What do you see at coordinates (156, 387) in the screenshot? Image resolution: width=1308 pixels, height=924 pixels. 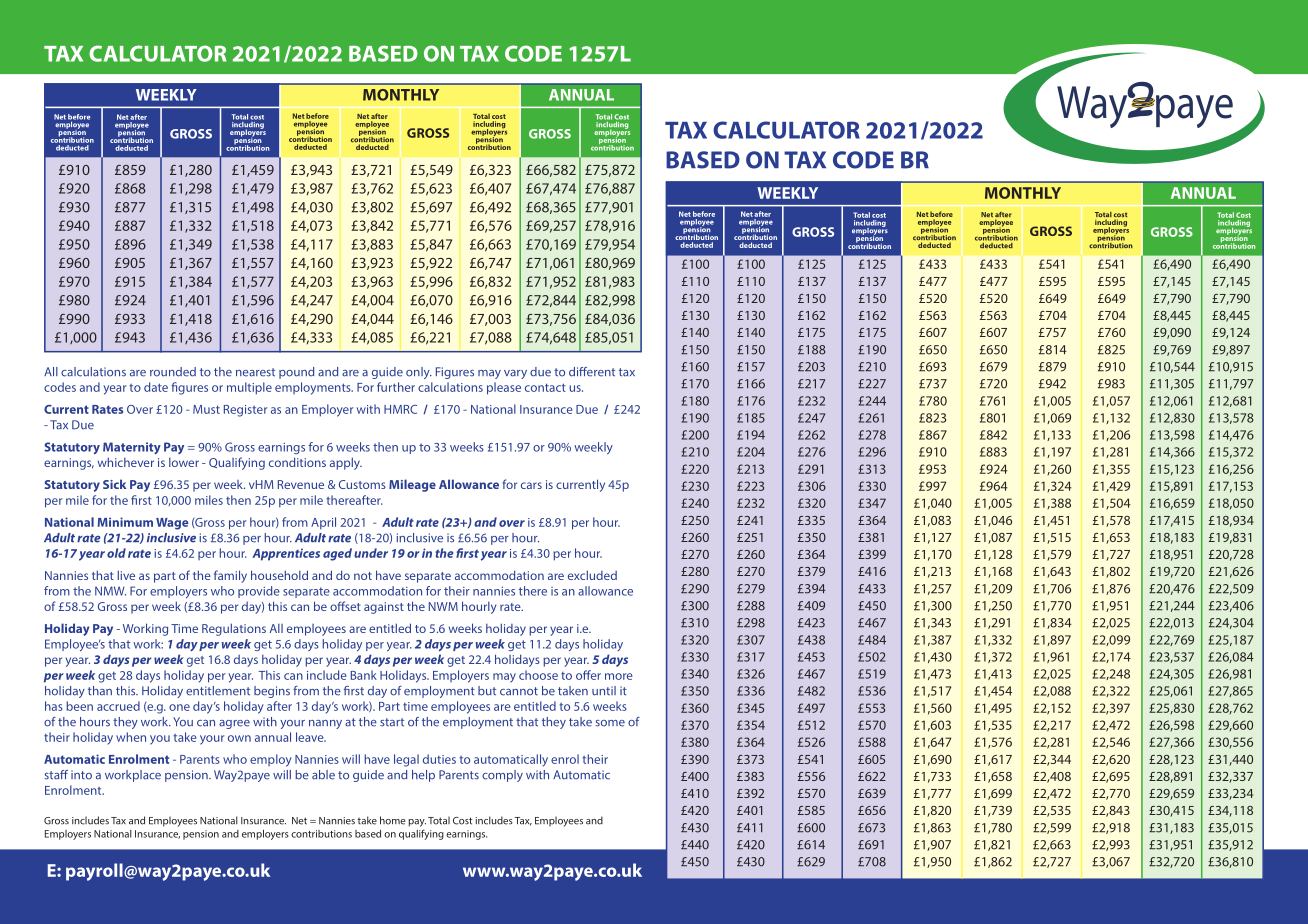 I see `date` at bounding box center [156, 387].
